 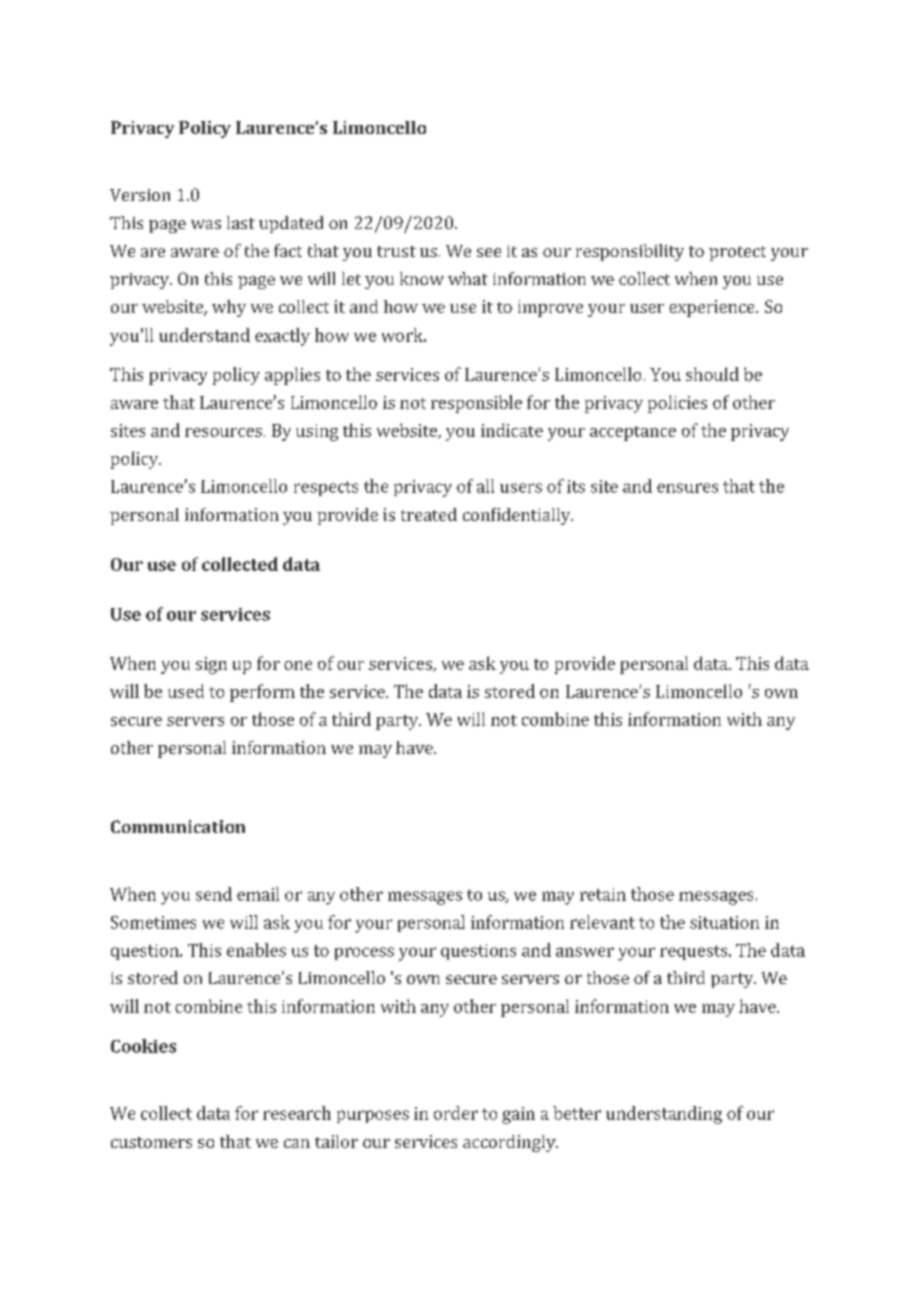 I want to click on ensures, so click(x=687, y=488).
